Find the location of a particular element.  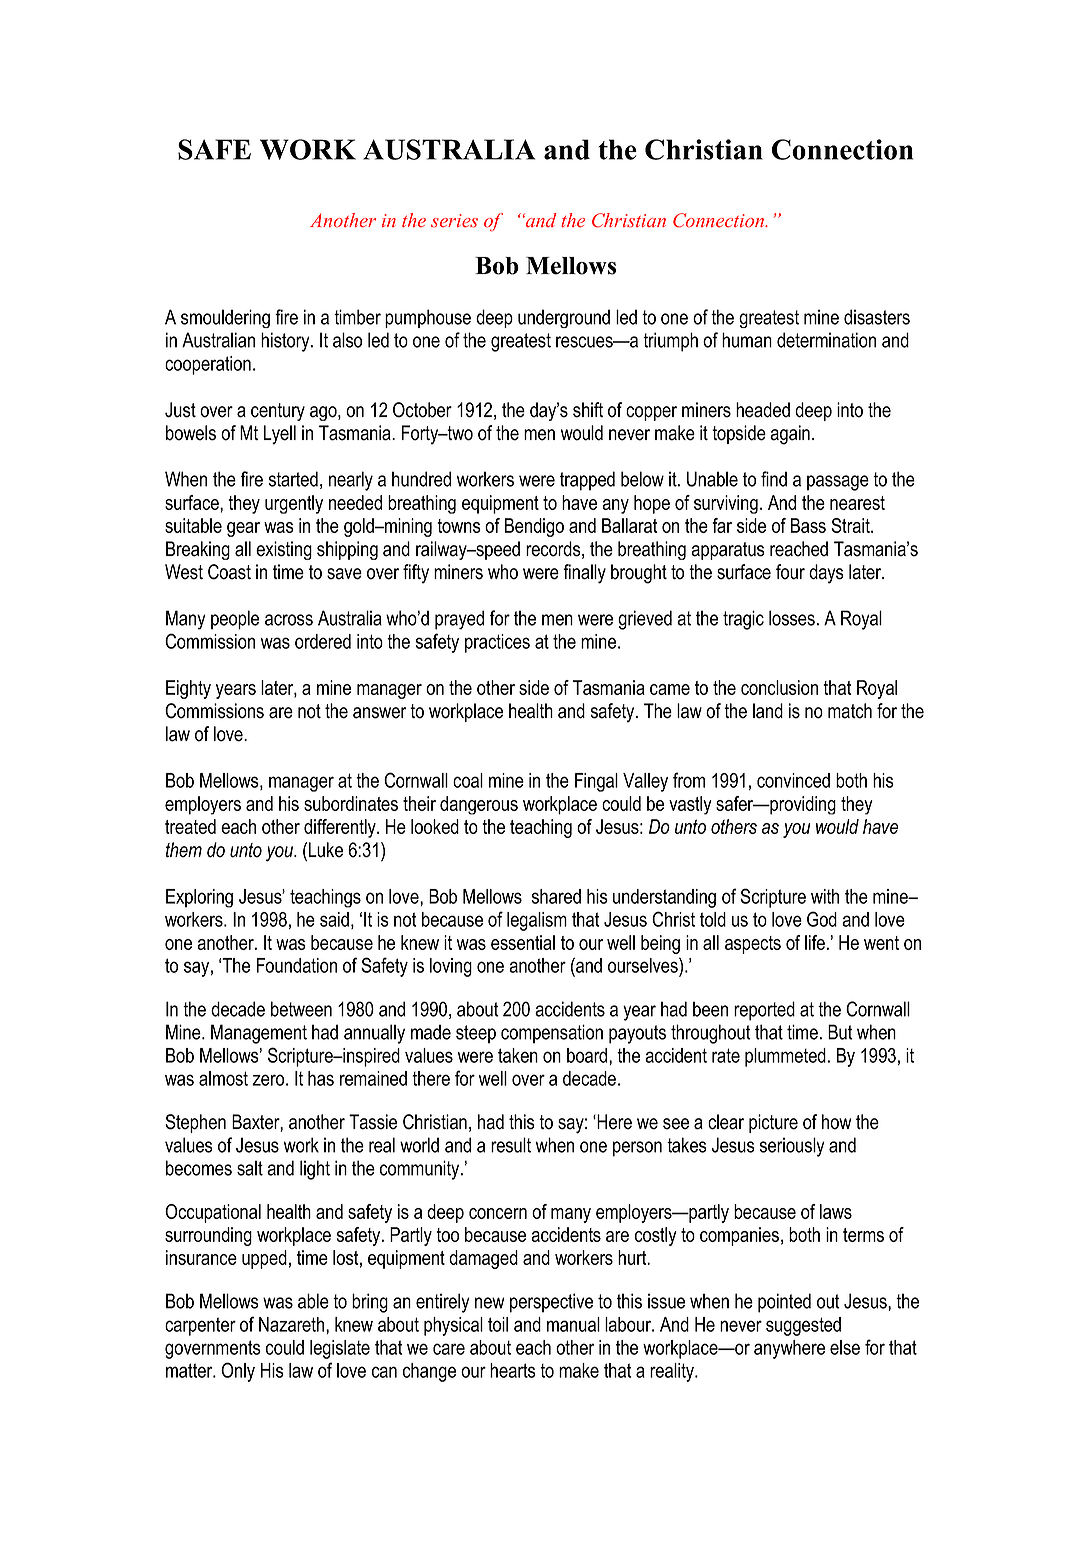

dangerous is located at coordinates (479, 805).
